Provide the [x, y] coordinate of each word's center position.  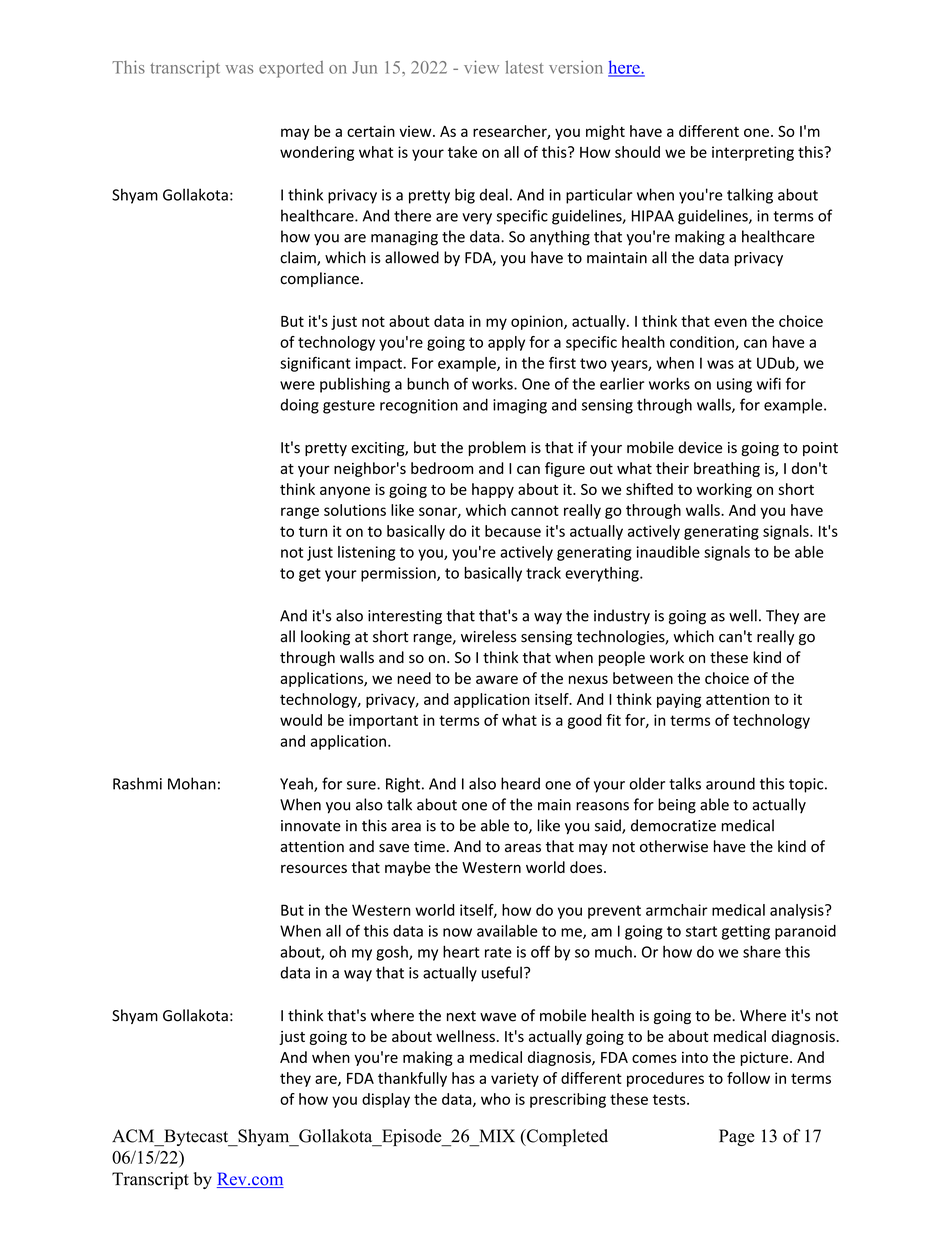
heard [520, 783]
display [386, 1100]
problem [497, 448]
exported [291, 69]
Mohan [192, 783]
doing [299, 406]
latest [525, 67]
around [730, 783]
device [700, 447]
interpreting [753, 153]
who [495, 1099]
